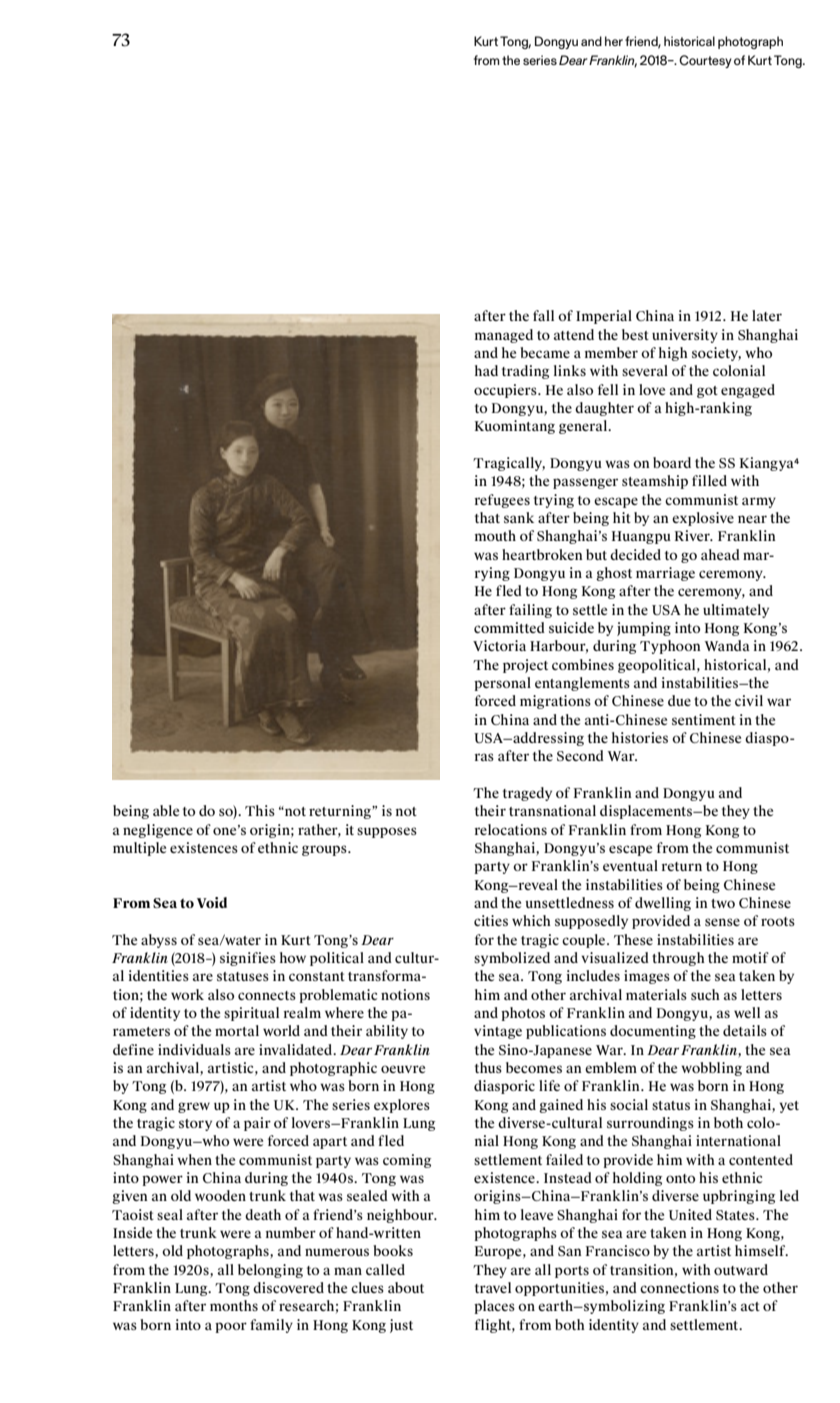  Describe the element at coordinates (495, 535) in the screenshot. I see `mouth` at that location.
